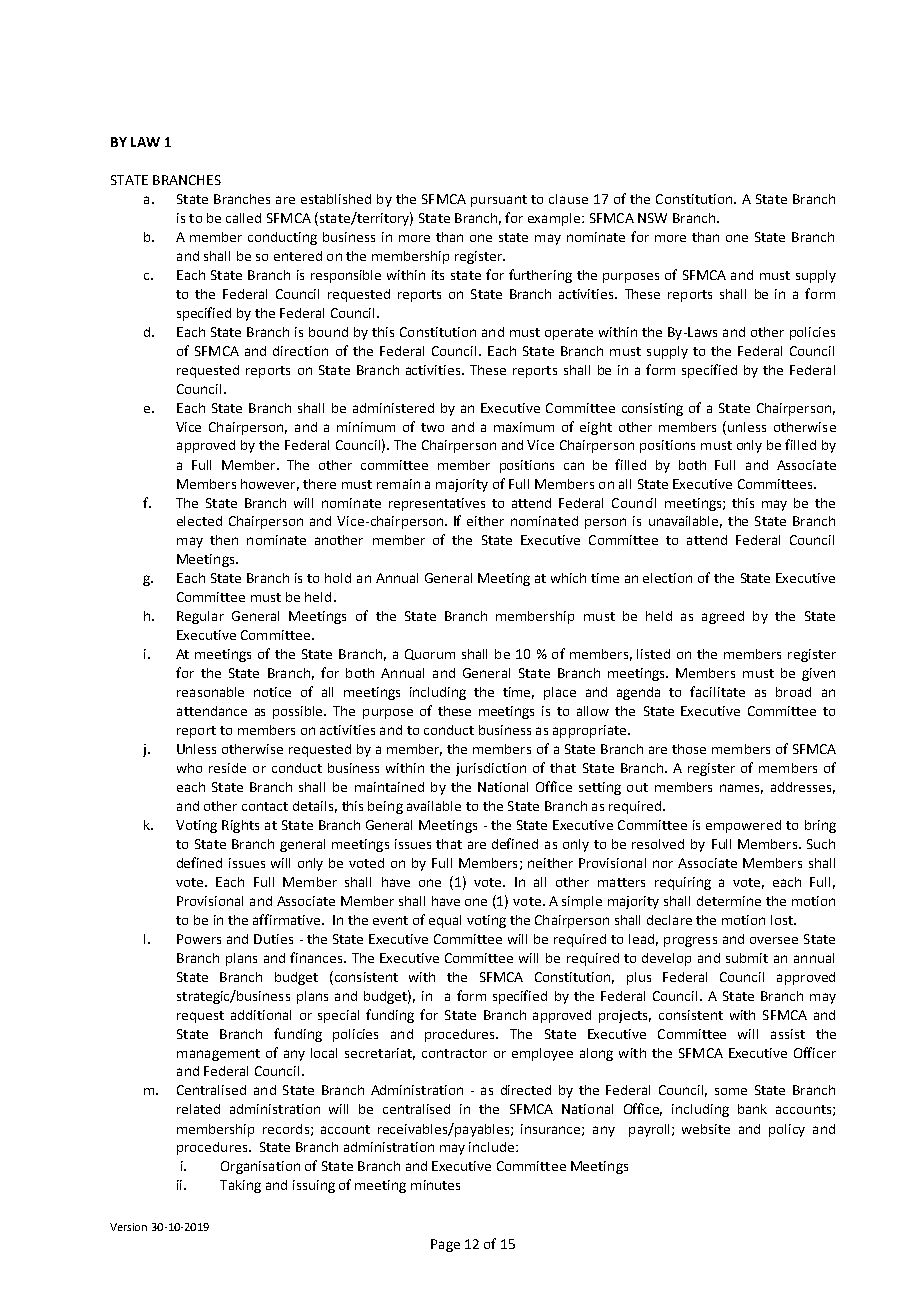 The image size is (924, 1308). What do you see at coordinates (240, 1186) in the screenshot?
I see `Taking` at bounding box center [240, 1186].
